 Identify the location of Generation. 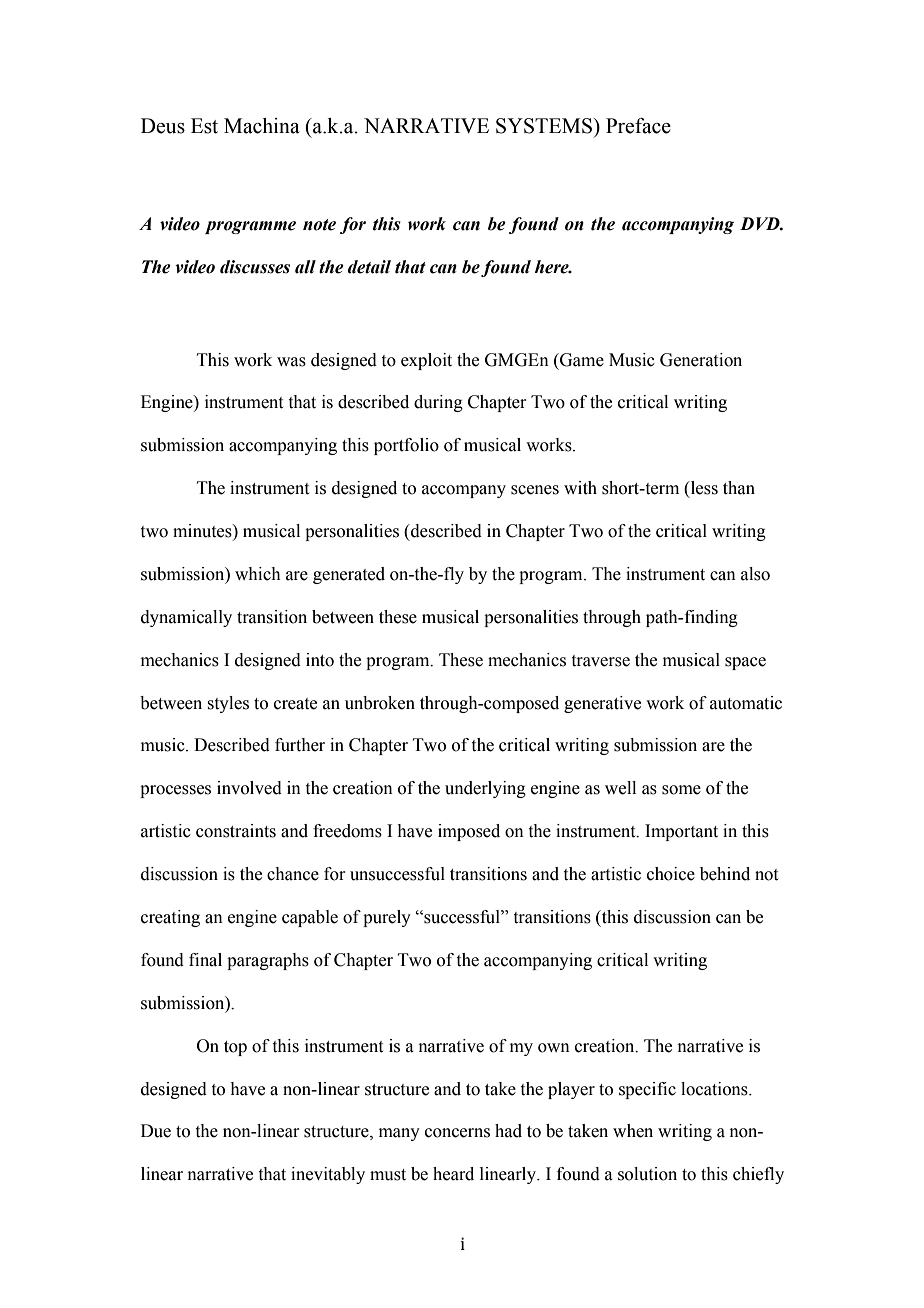
(701, 360).
